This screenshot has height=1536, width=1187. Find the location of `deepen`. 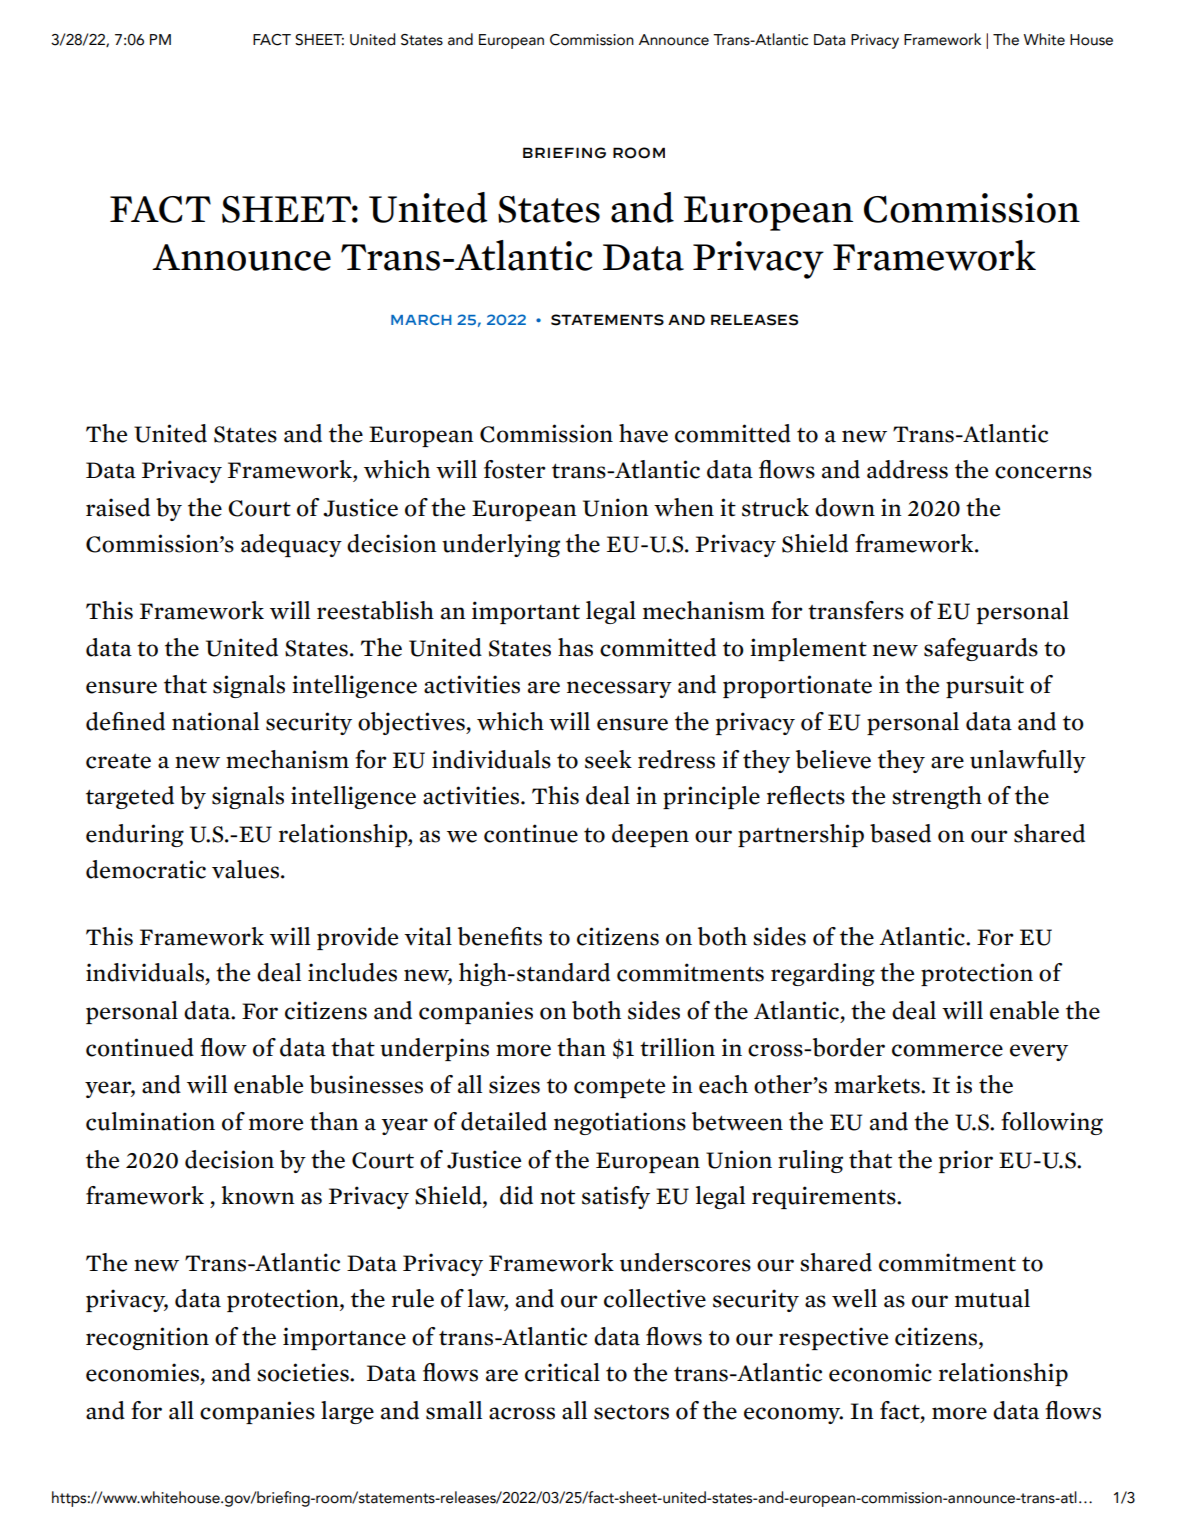

deepen is located at coordinates (650, 835).
